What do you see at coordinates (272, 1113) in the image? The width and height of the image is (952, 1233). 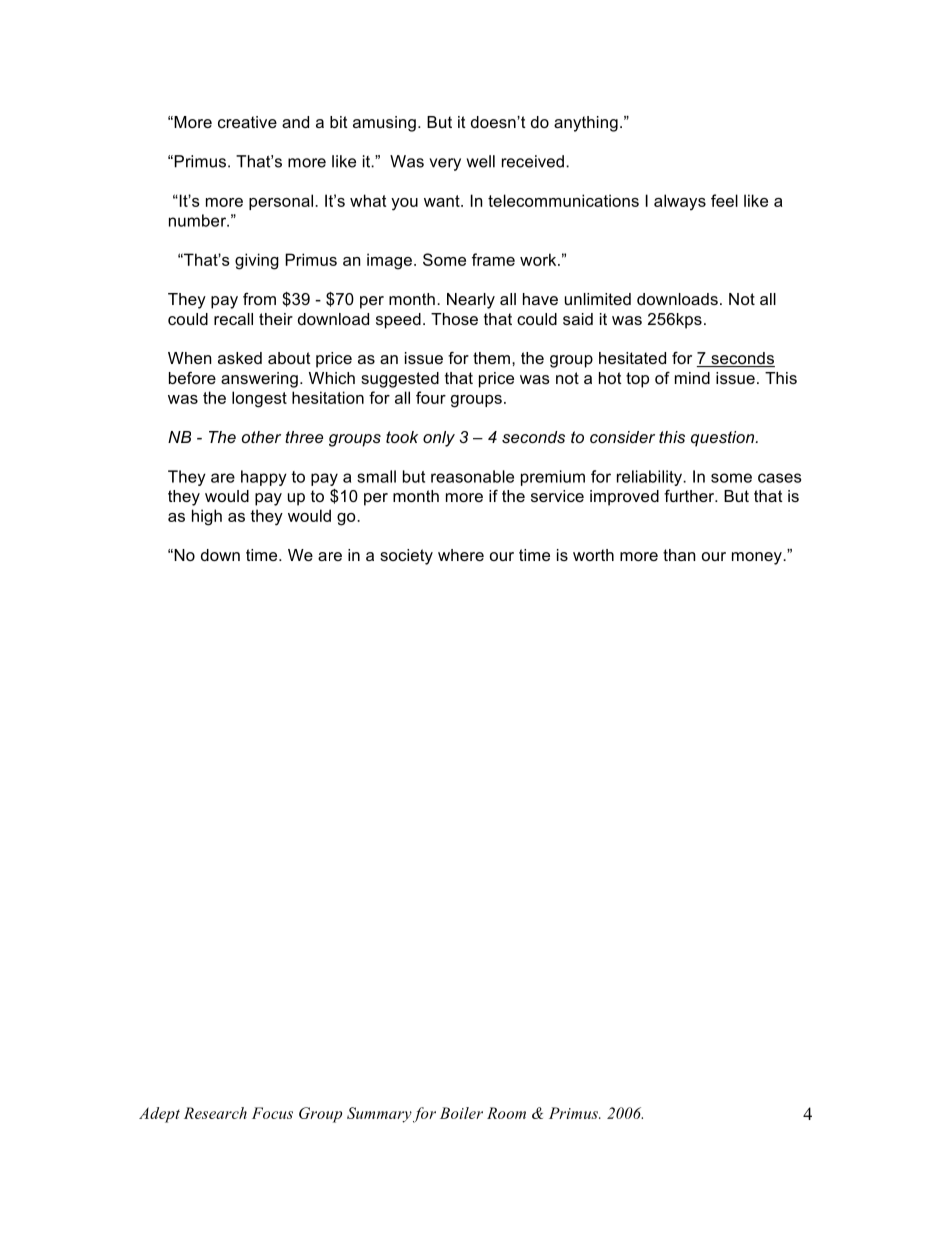 I see `Focus` at bounding box center [272, 1113].
